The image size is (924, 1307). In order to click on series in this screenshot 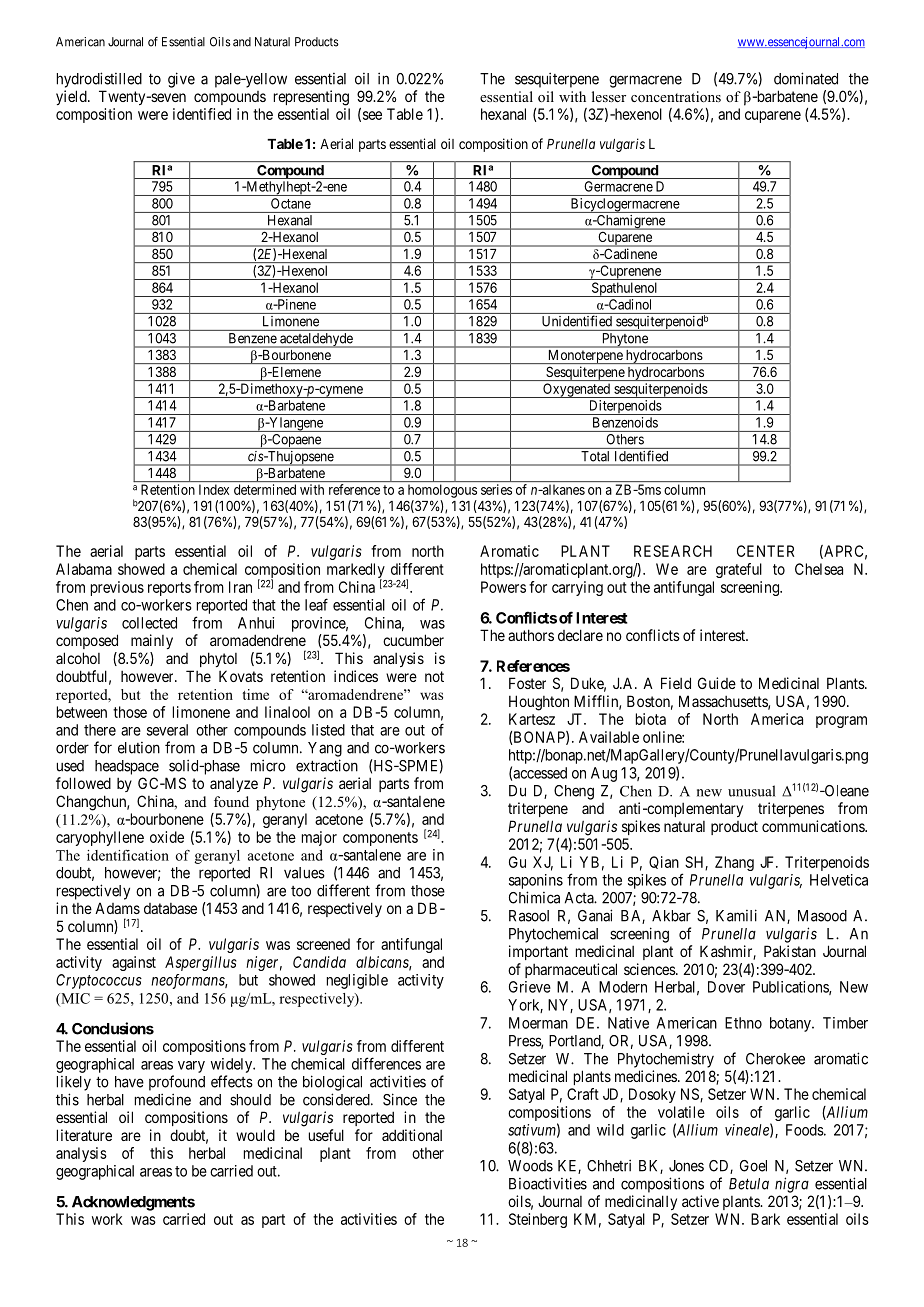, I will do `click(496, 489)`.
